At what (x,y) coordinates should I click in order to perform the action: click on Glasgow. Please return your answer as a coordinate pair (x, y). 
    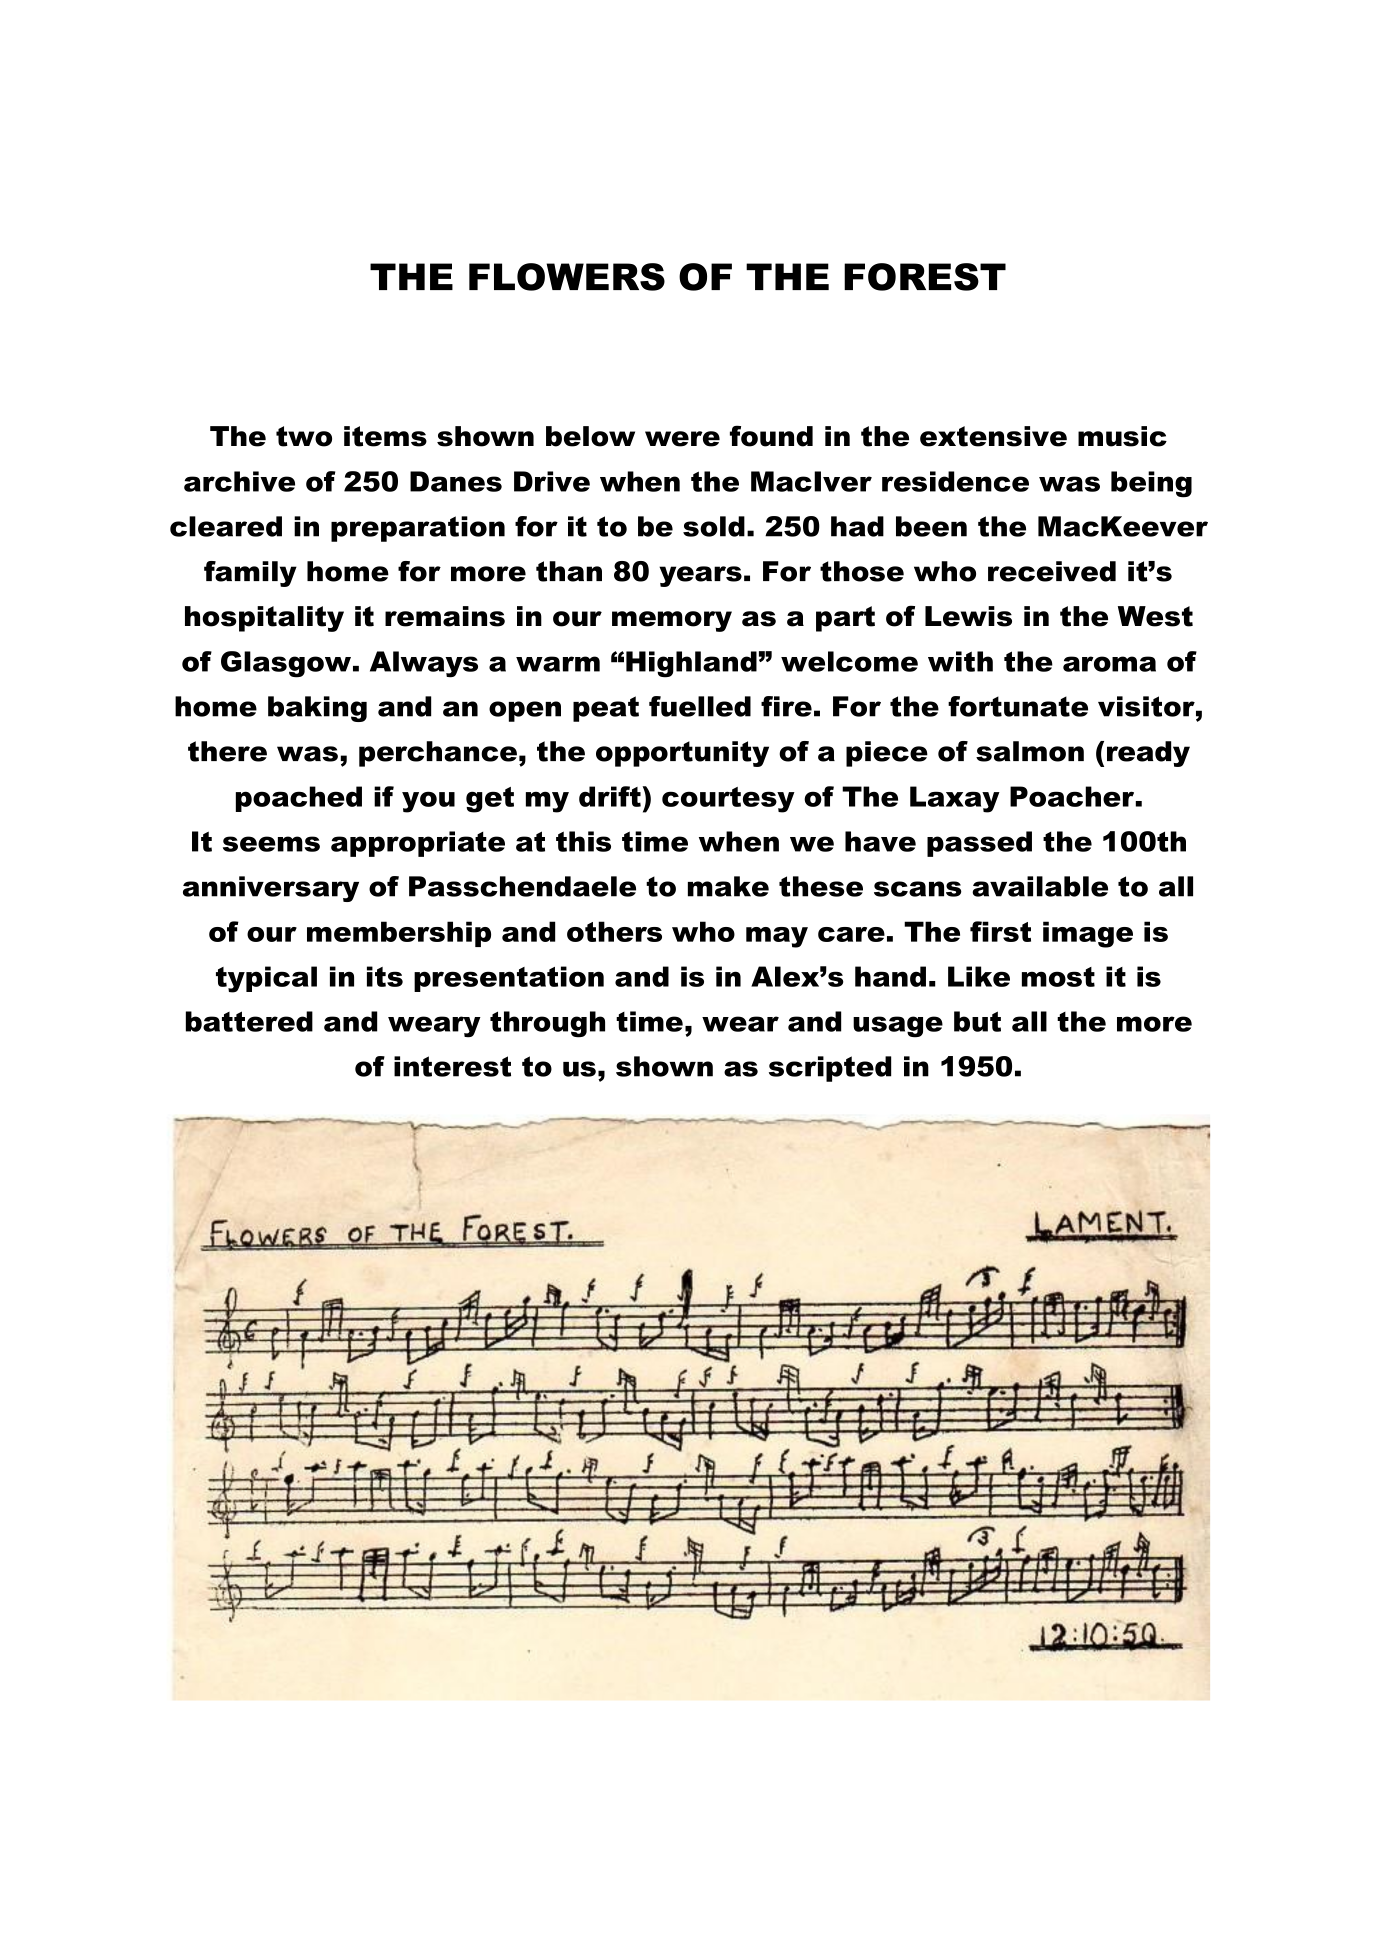
    Looking at the image, I should click on (286, 664).
